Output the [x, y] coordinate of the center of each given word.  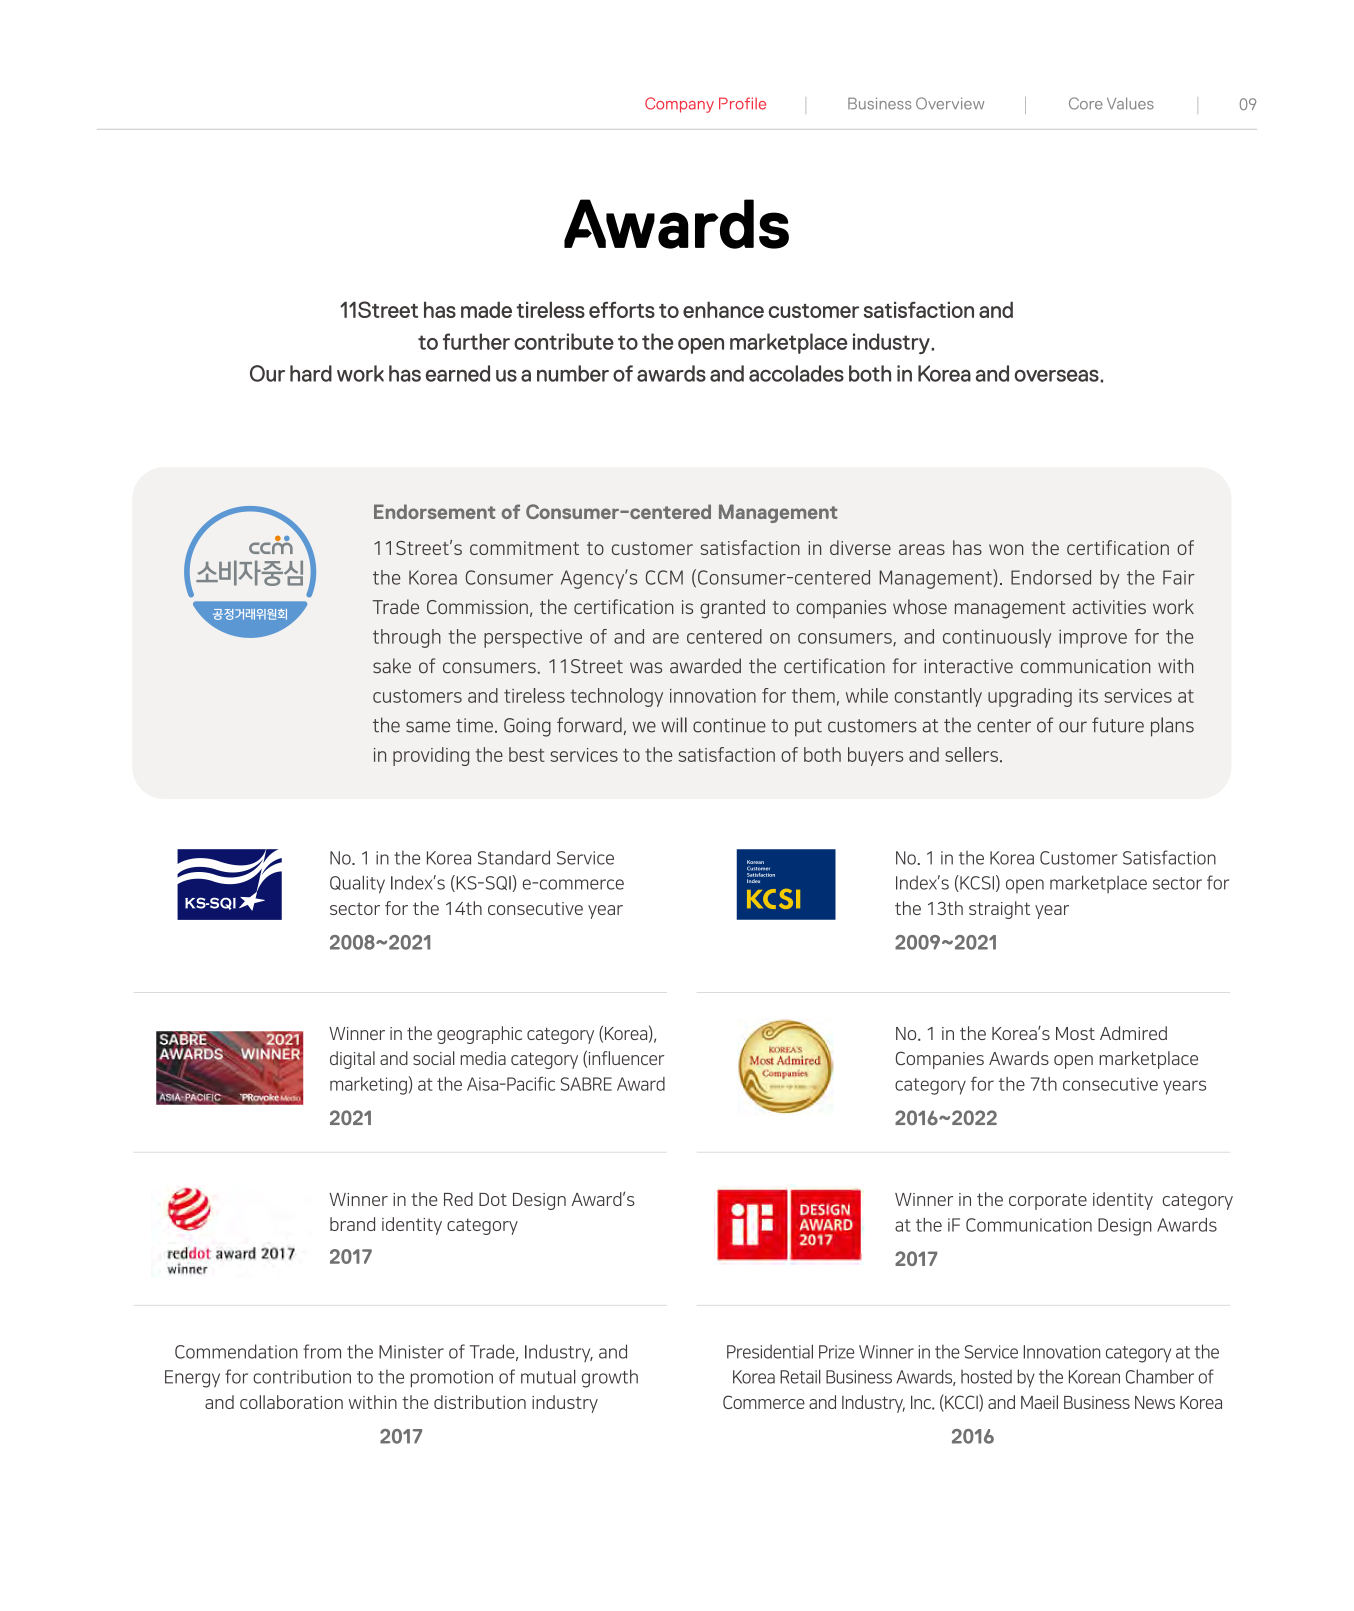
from [322, 1351]
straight [999, 910]
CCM [664, 577]
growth [610, 1378]
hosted [986, 1377]
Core [1086, 103]
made [486, 310]
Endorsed [1051, 577]
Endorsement [435, 511]
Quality [357, 884]
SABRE [586, 1084]
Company [679, 105]
